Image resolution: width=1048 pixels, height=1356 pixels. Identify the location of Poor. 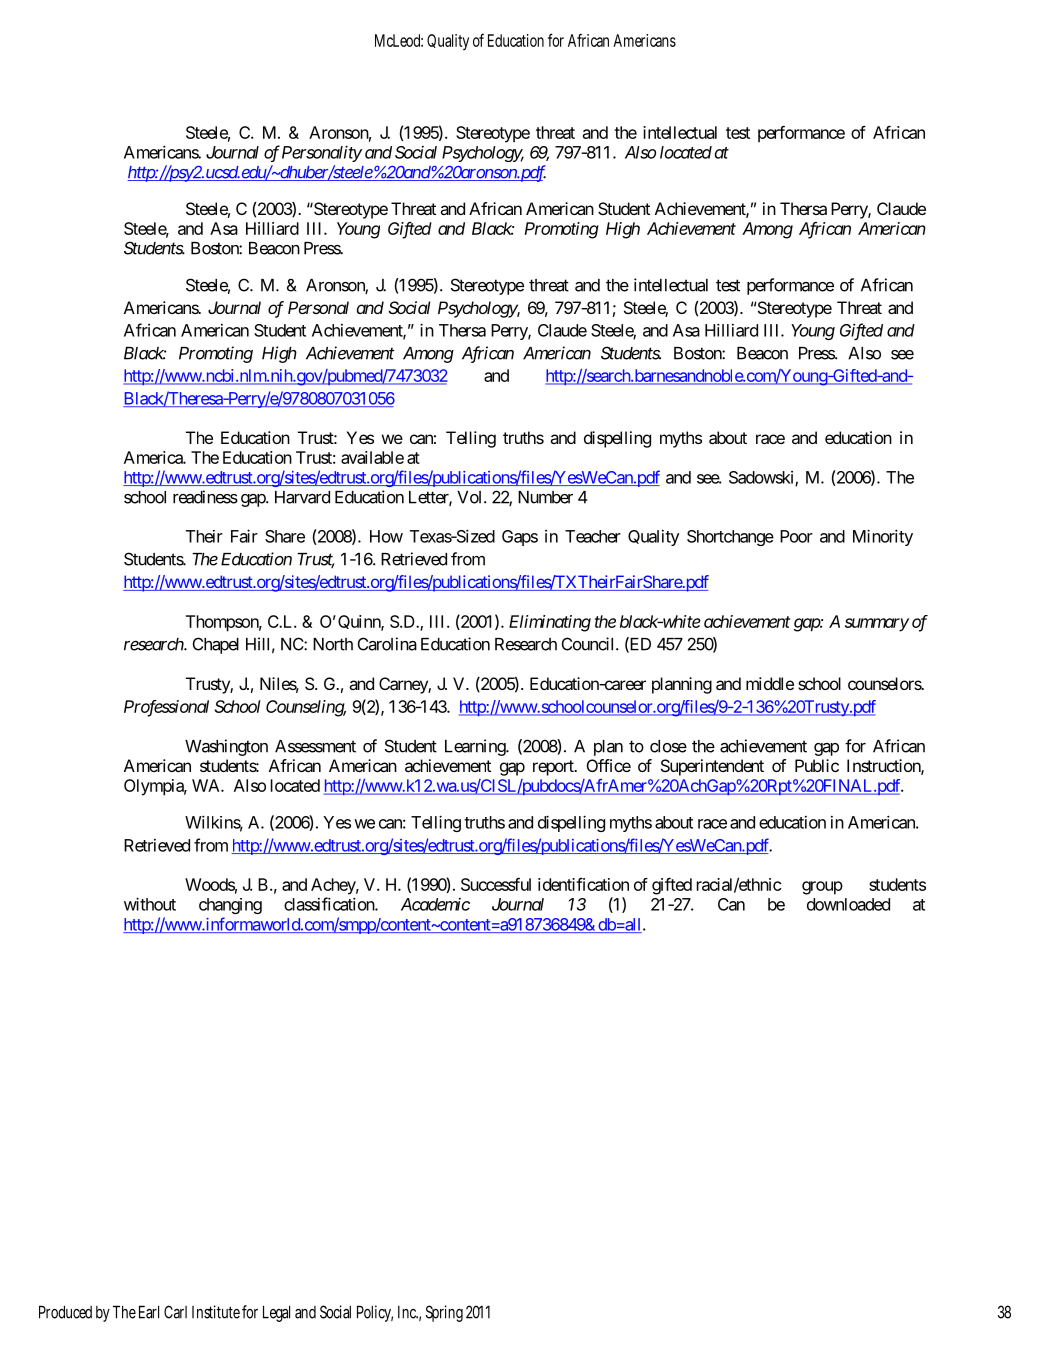
(796, 536).
